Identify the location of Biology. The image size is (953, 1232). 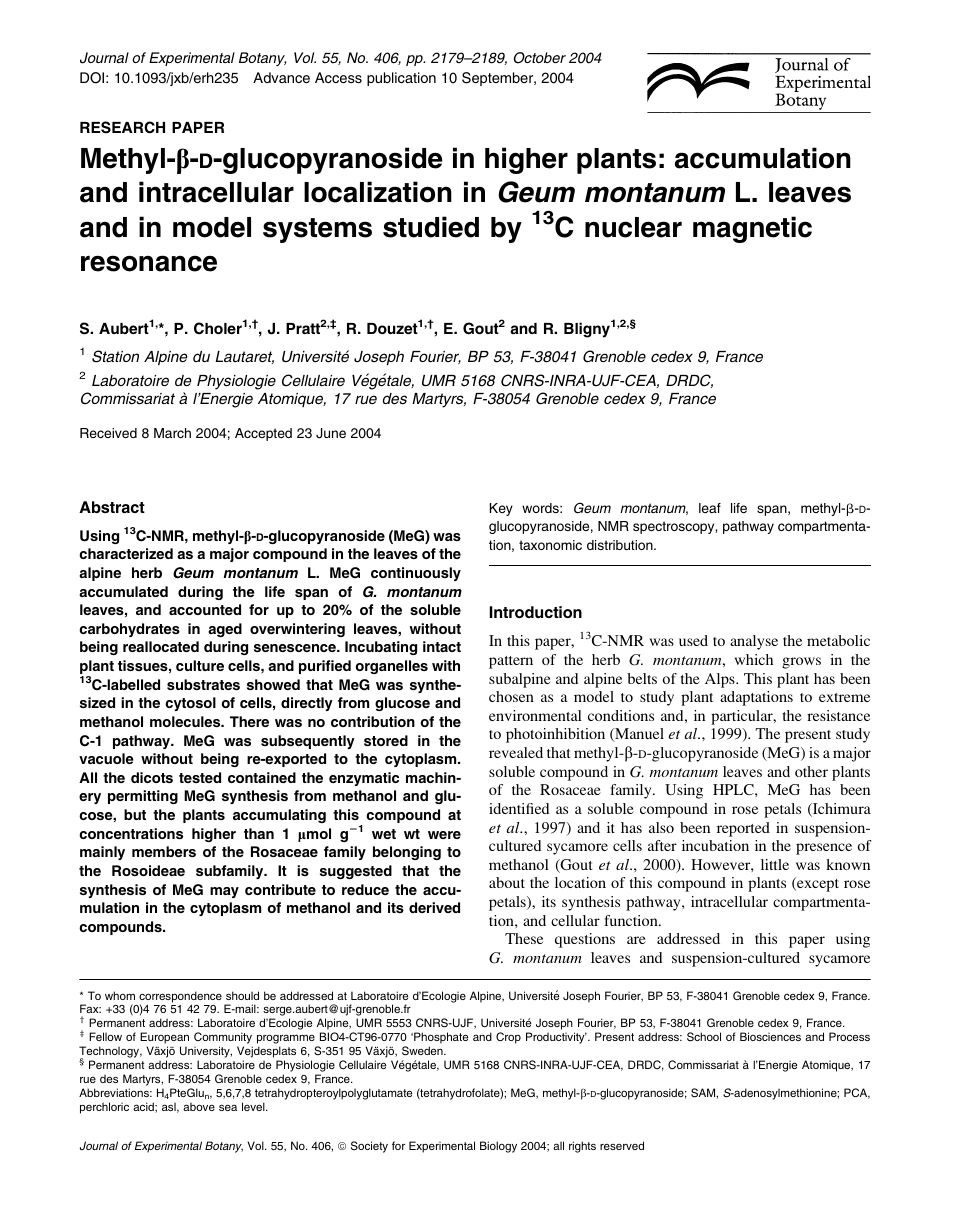
(498, 1147).
